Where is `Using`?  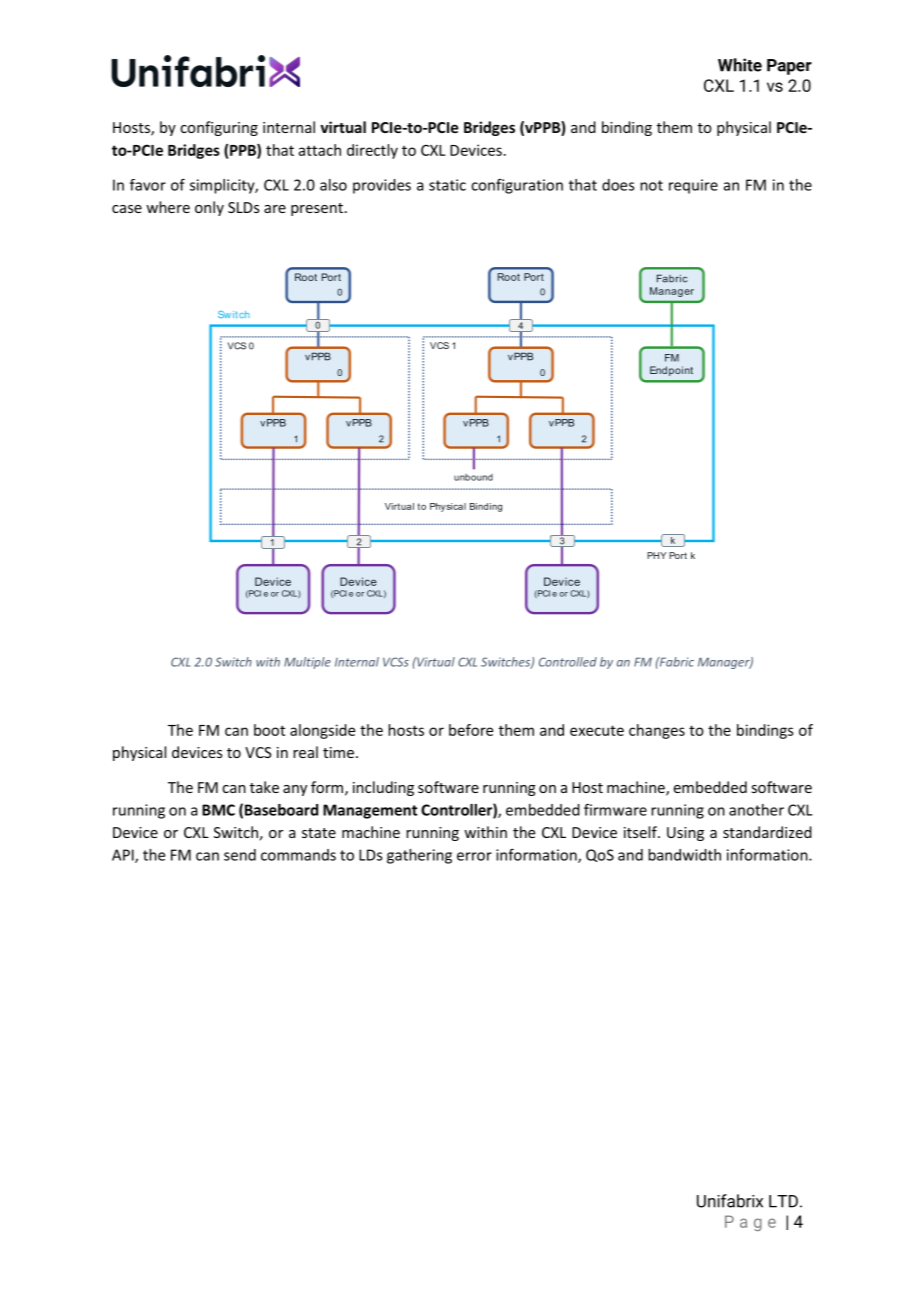
Using is located at coordinates (685, 834).
